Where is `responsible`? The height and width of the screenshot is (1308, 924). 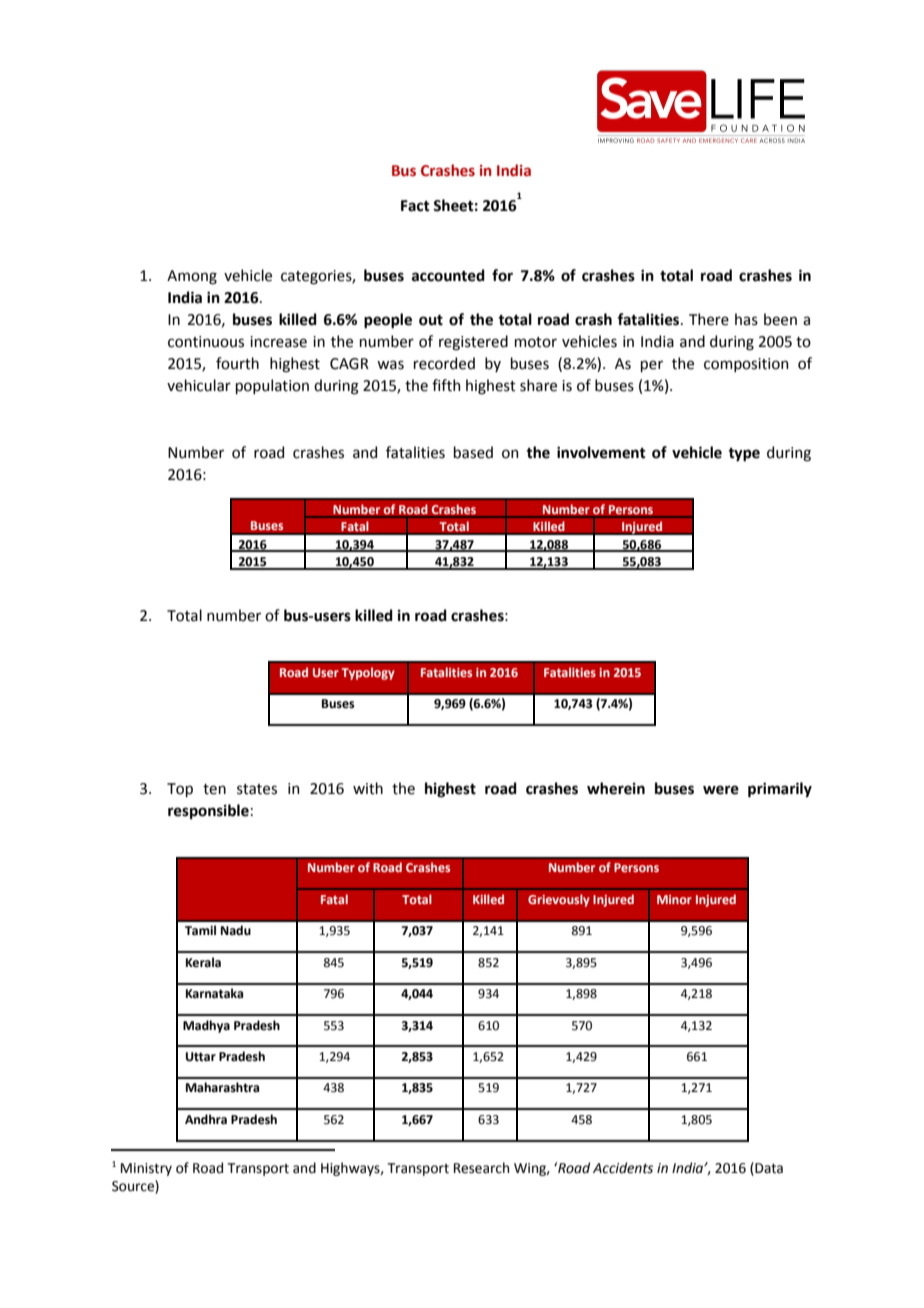
responsible is located at coordinates (208, 811).
